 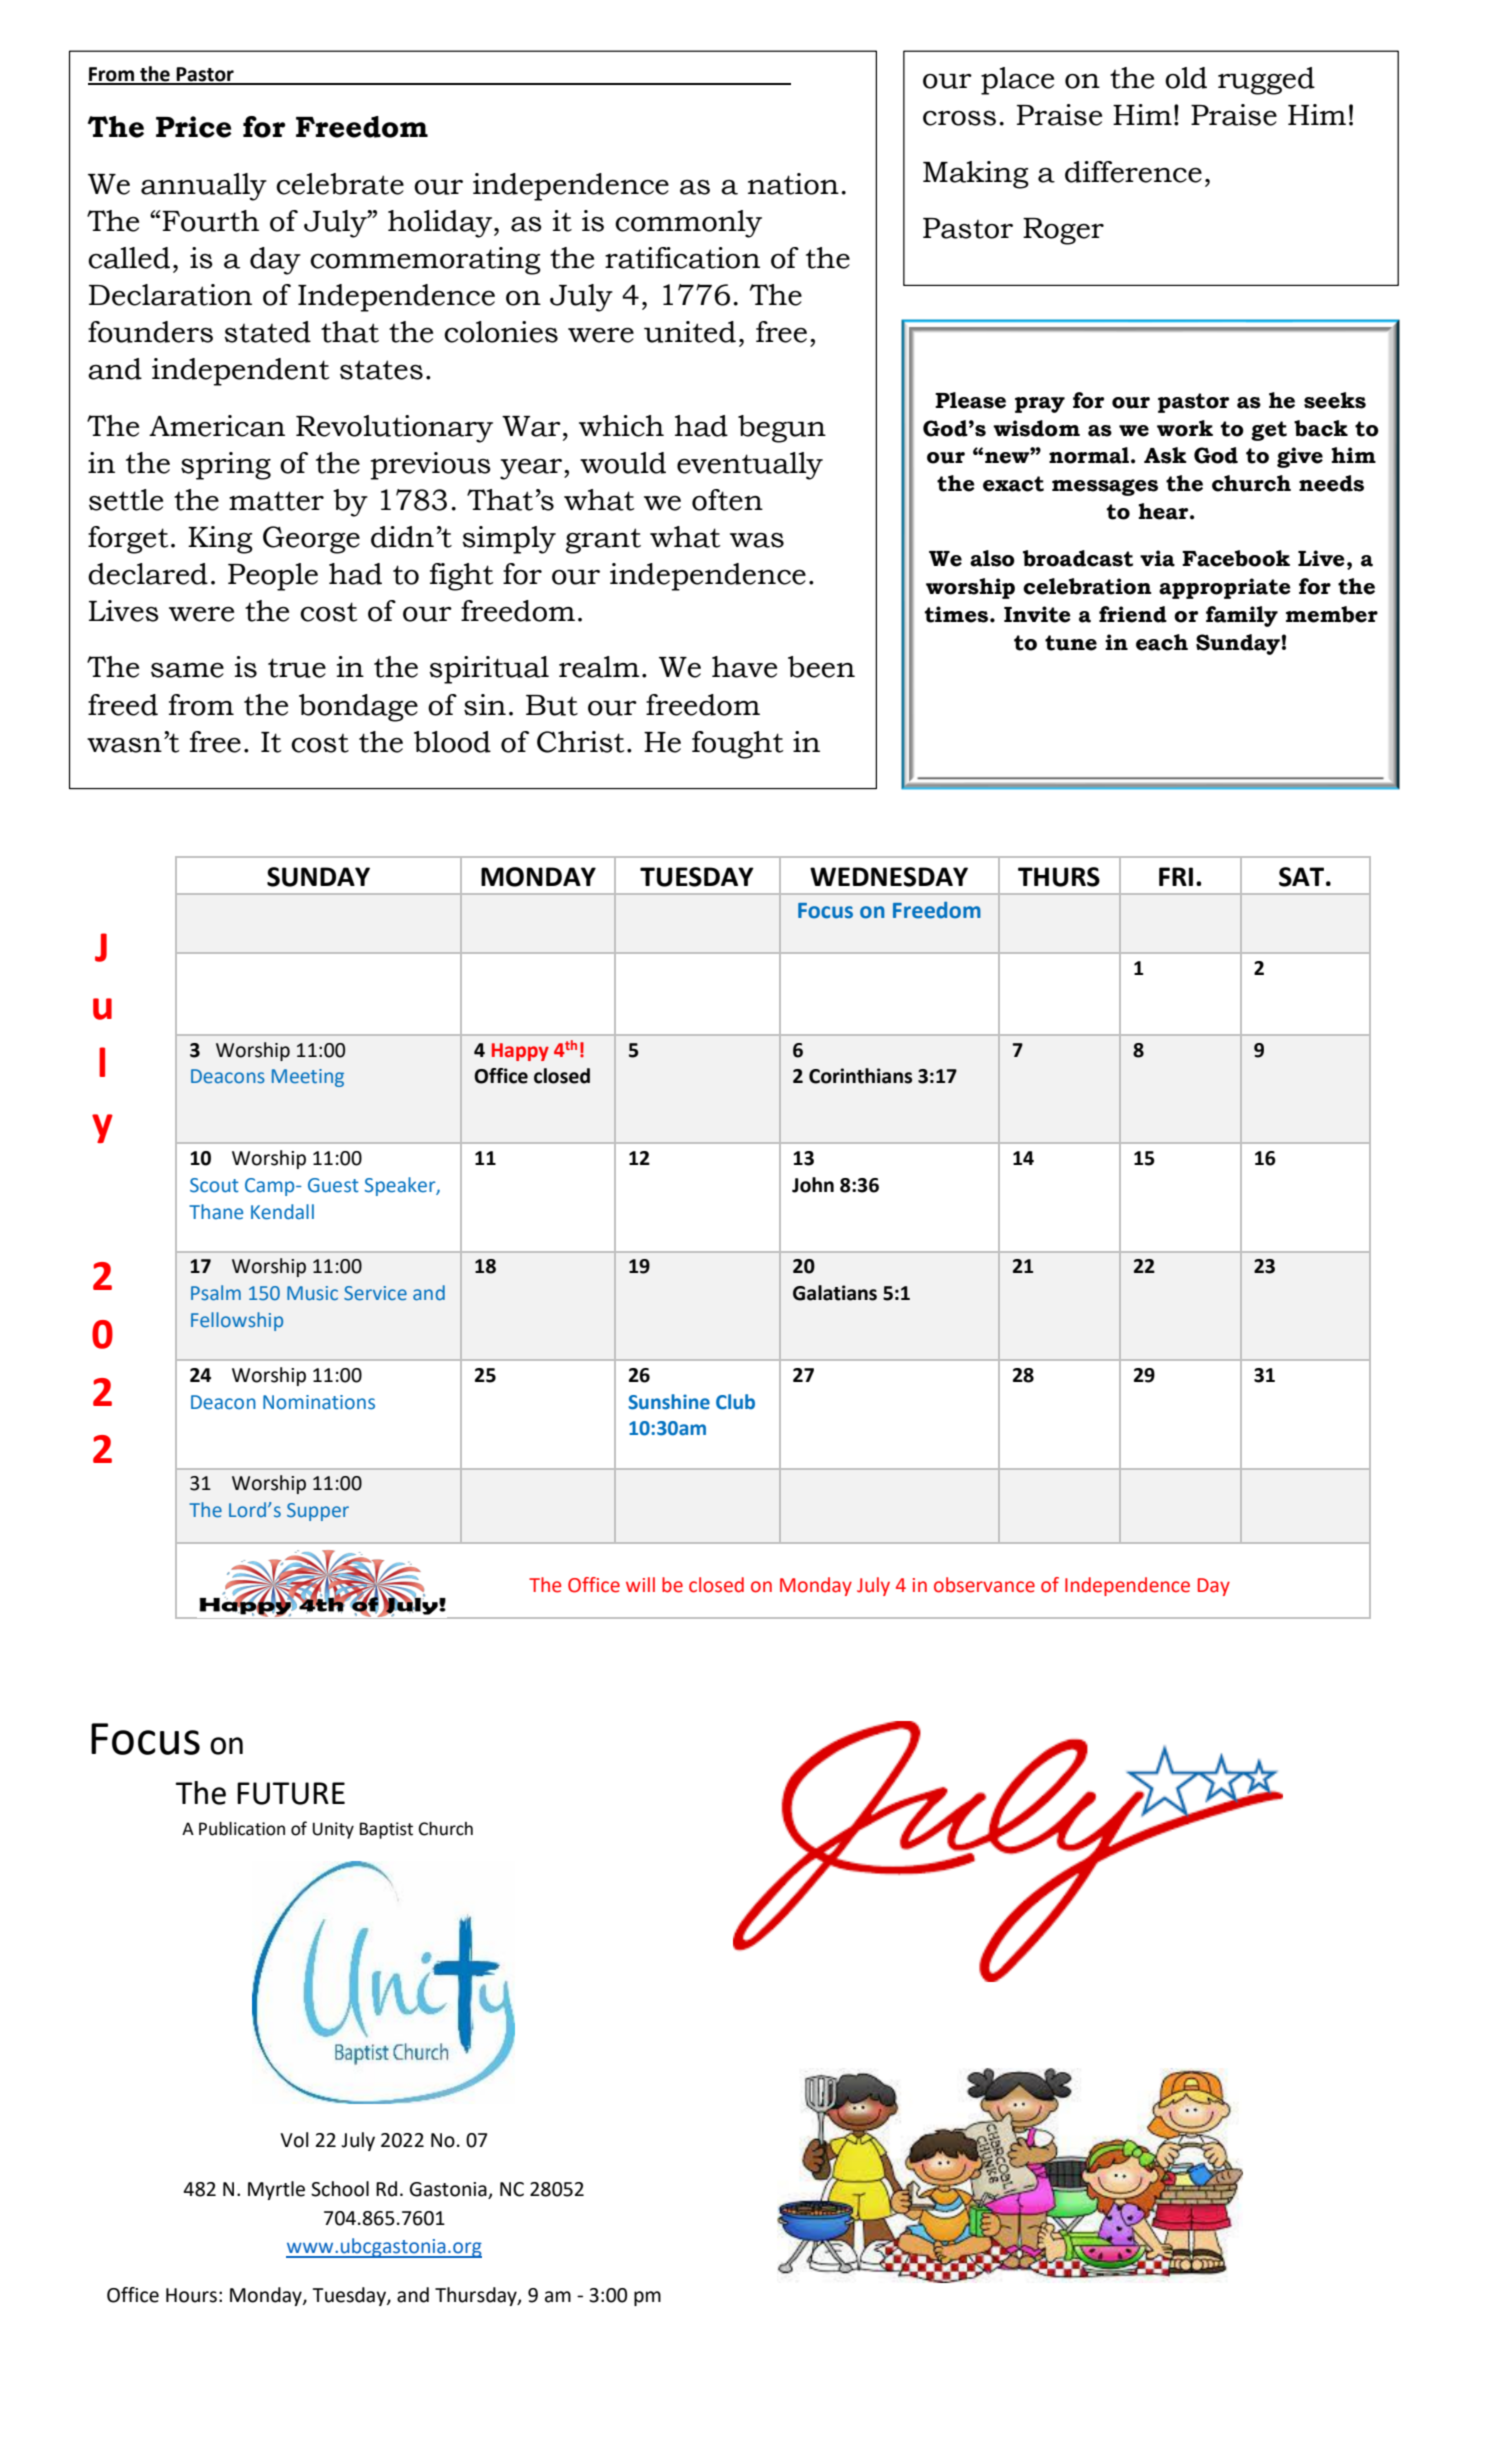 What do you see at coordinates (194, 127) in the screenshot?
I see `Price` at bounding box center [194, 127].
